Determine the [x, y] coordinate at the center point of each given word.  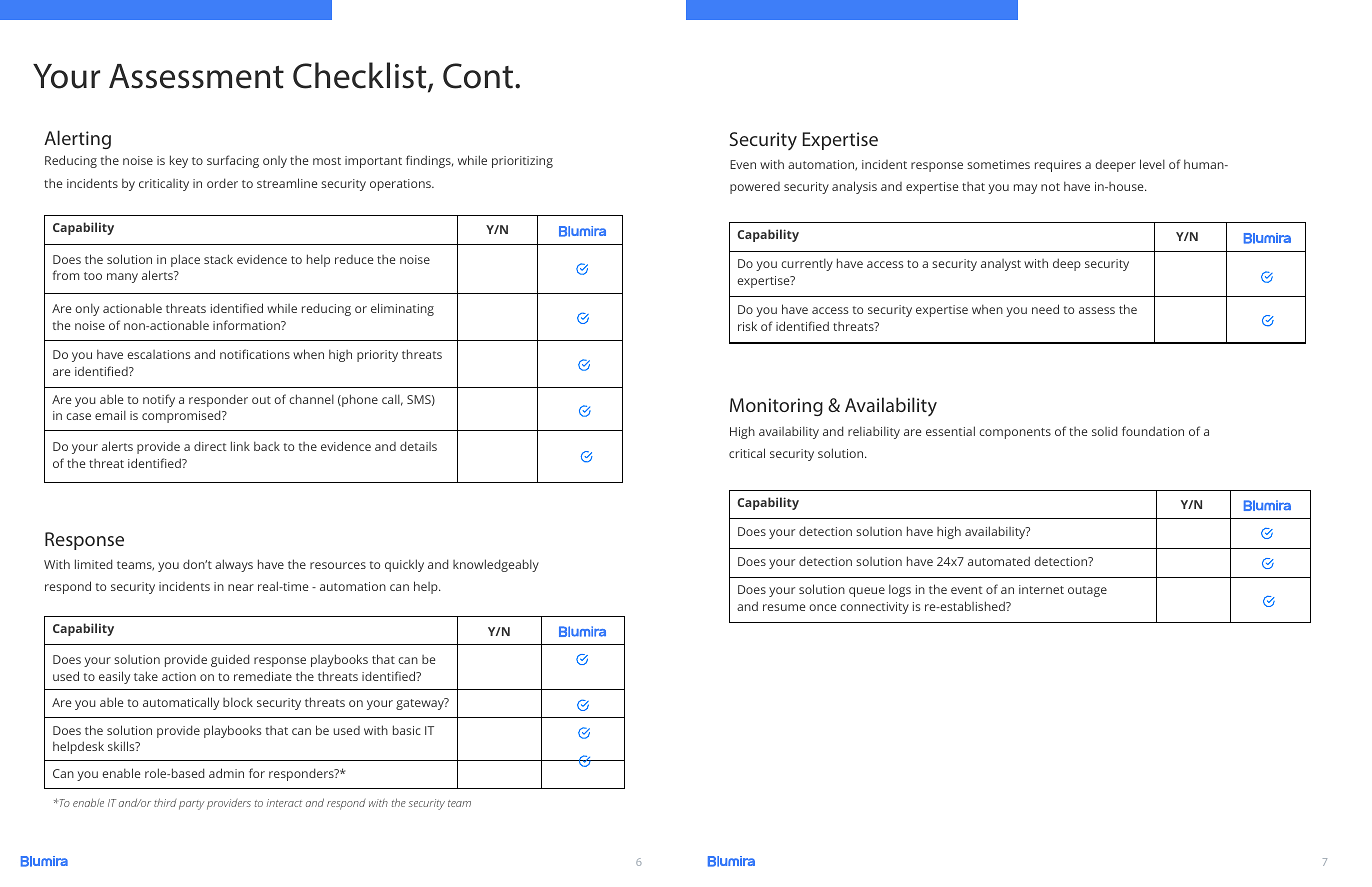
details [418, 446]
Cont [478, 76]
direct [210, 446]
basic [407, 730]
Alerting [77, 139]
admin [226, 773]
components [1015, 433]
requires [1058, 166]
